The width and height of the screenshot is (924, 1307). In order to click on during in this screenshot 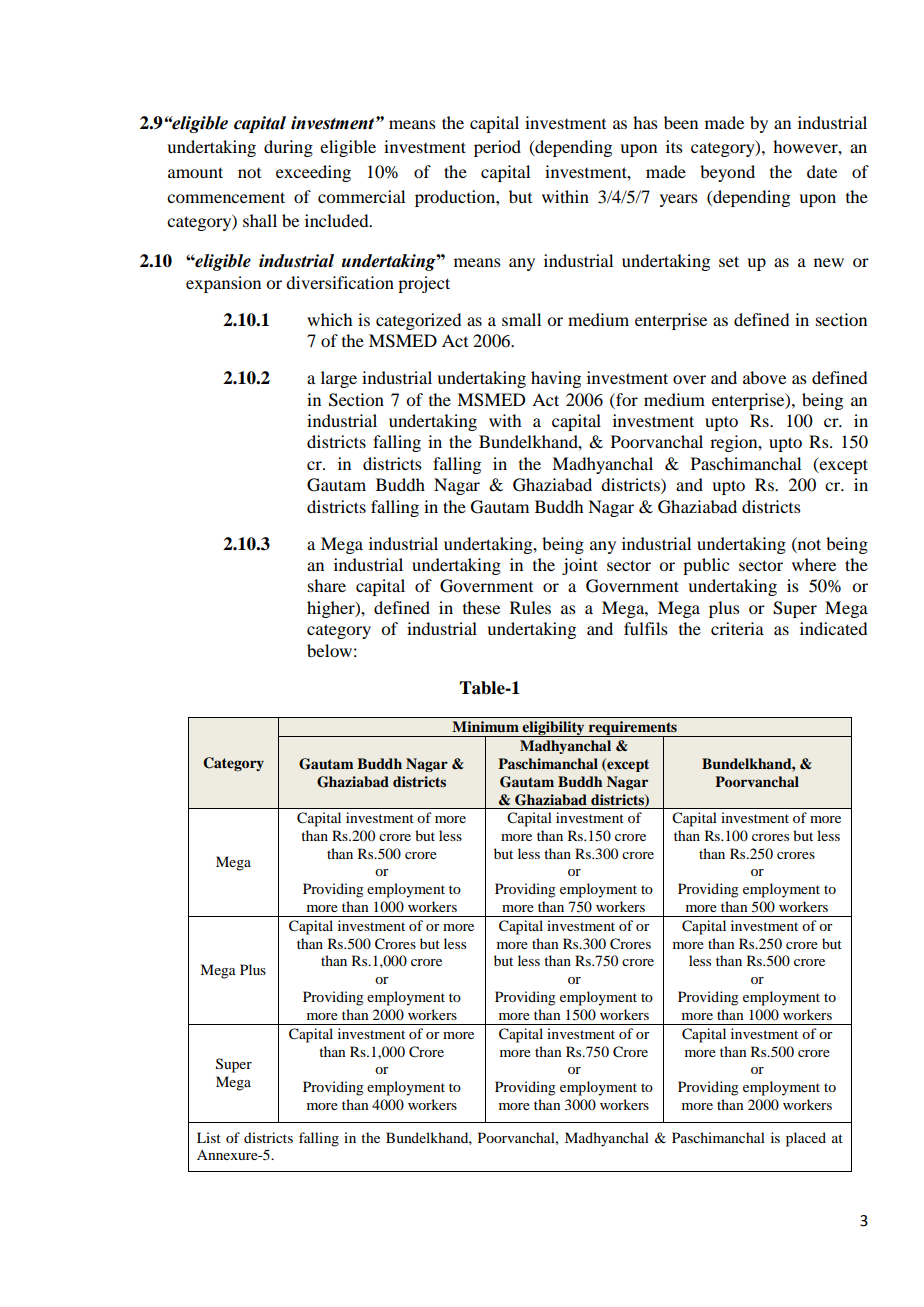, I will do `click(288, 148)`.
